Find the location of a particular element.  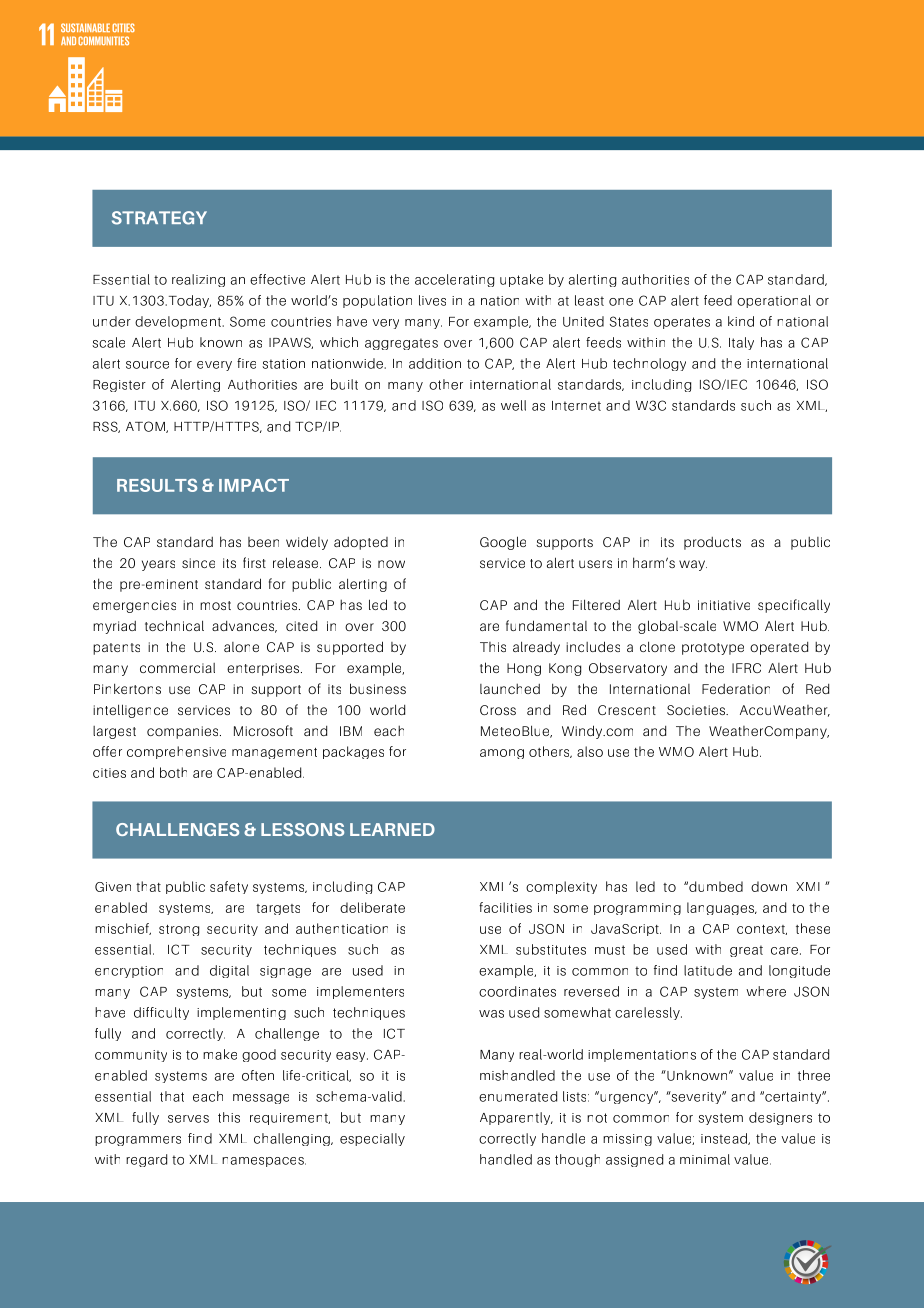

lives is located at coordinates (432, 300).
